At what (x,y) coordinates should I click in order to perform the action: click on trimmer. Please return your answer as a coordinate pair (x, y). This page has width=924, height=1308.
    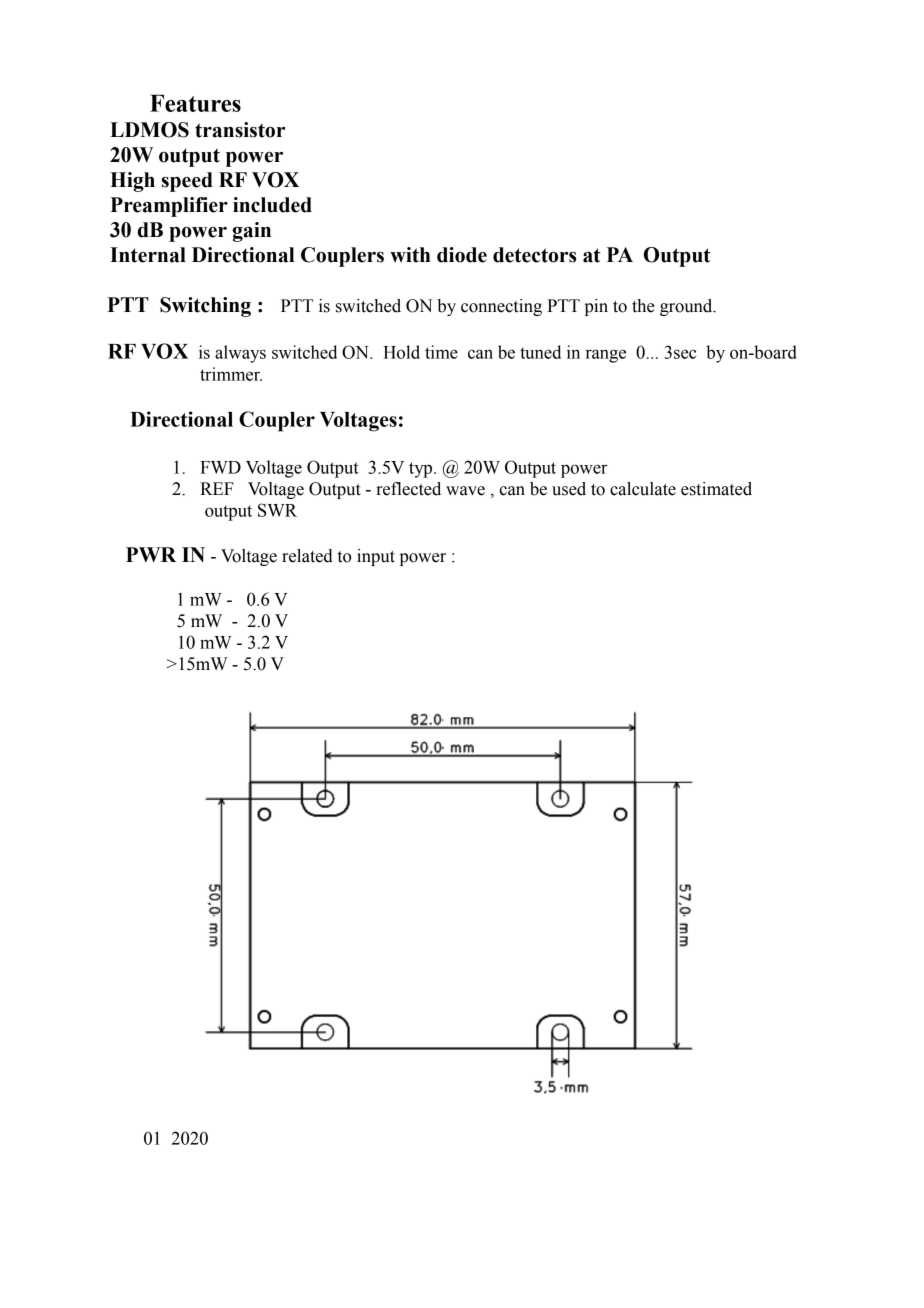
    Looking at the image, I should click on (231, 374).
